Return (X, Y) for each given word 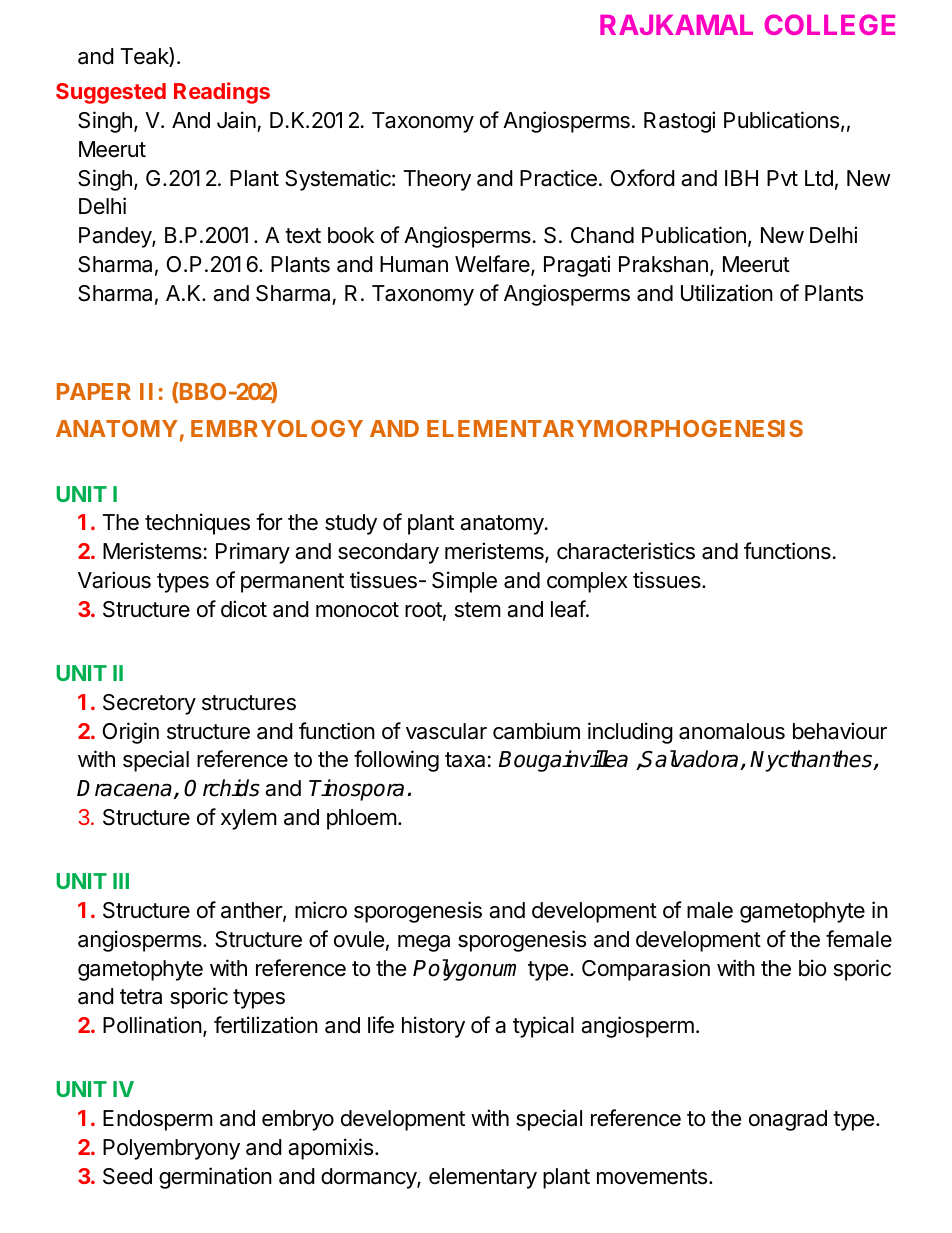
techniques (197, 524)
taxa (465, 760)
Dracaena (124, 788)
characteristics (626, 551)
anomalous (732, 731)
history (433, 1027)
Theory (437, 180)
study (351, 524)
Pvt (782, 178)
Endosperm (158, 1120)
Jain (236, 120)
